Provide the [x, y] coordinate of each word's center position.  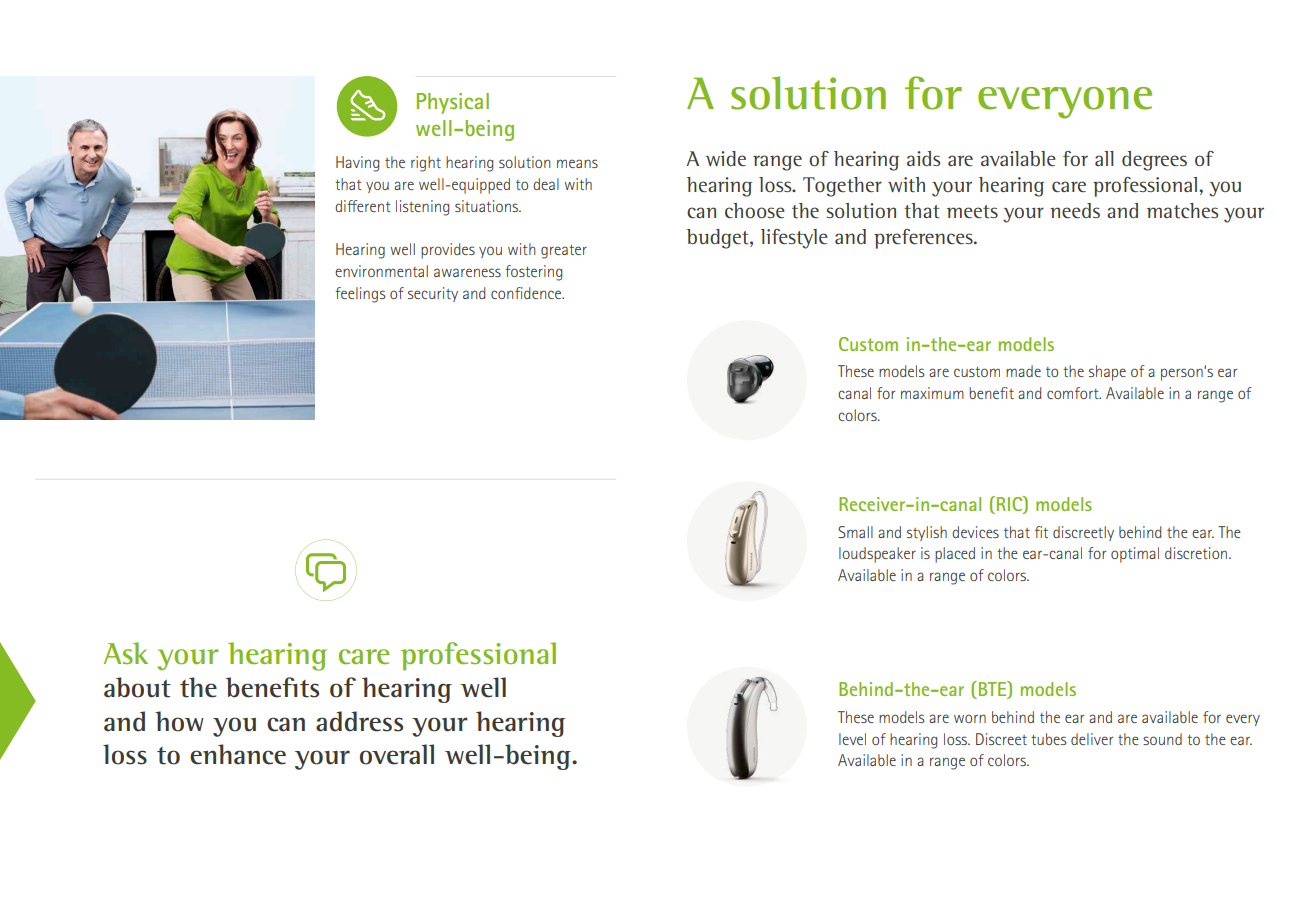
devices [975, 532]
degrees [1154, 161]
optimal [1135, 555]
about [137, 687]
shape [1107, 373]
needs [1075, 211]
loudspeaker [877, 555]
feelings [360, 295]
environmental [381, 271]
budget [719, 239]
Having [357, 164]
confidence [527, 293]
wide [726, 158]
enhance [238, 754]
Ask [126, 653]
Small [855, 532]
